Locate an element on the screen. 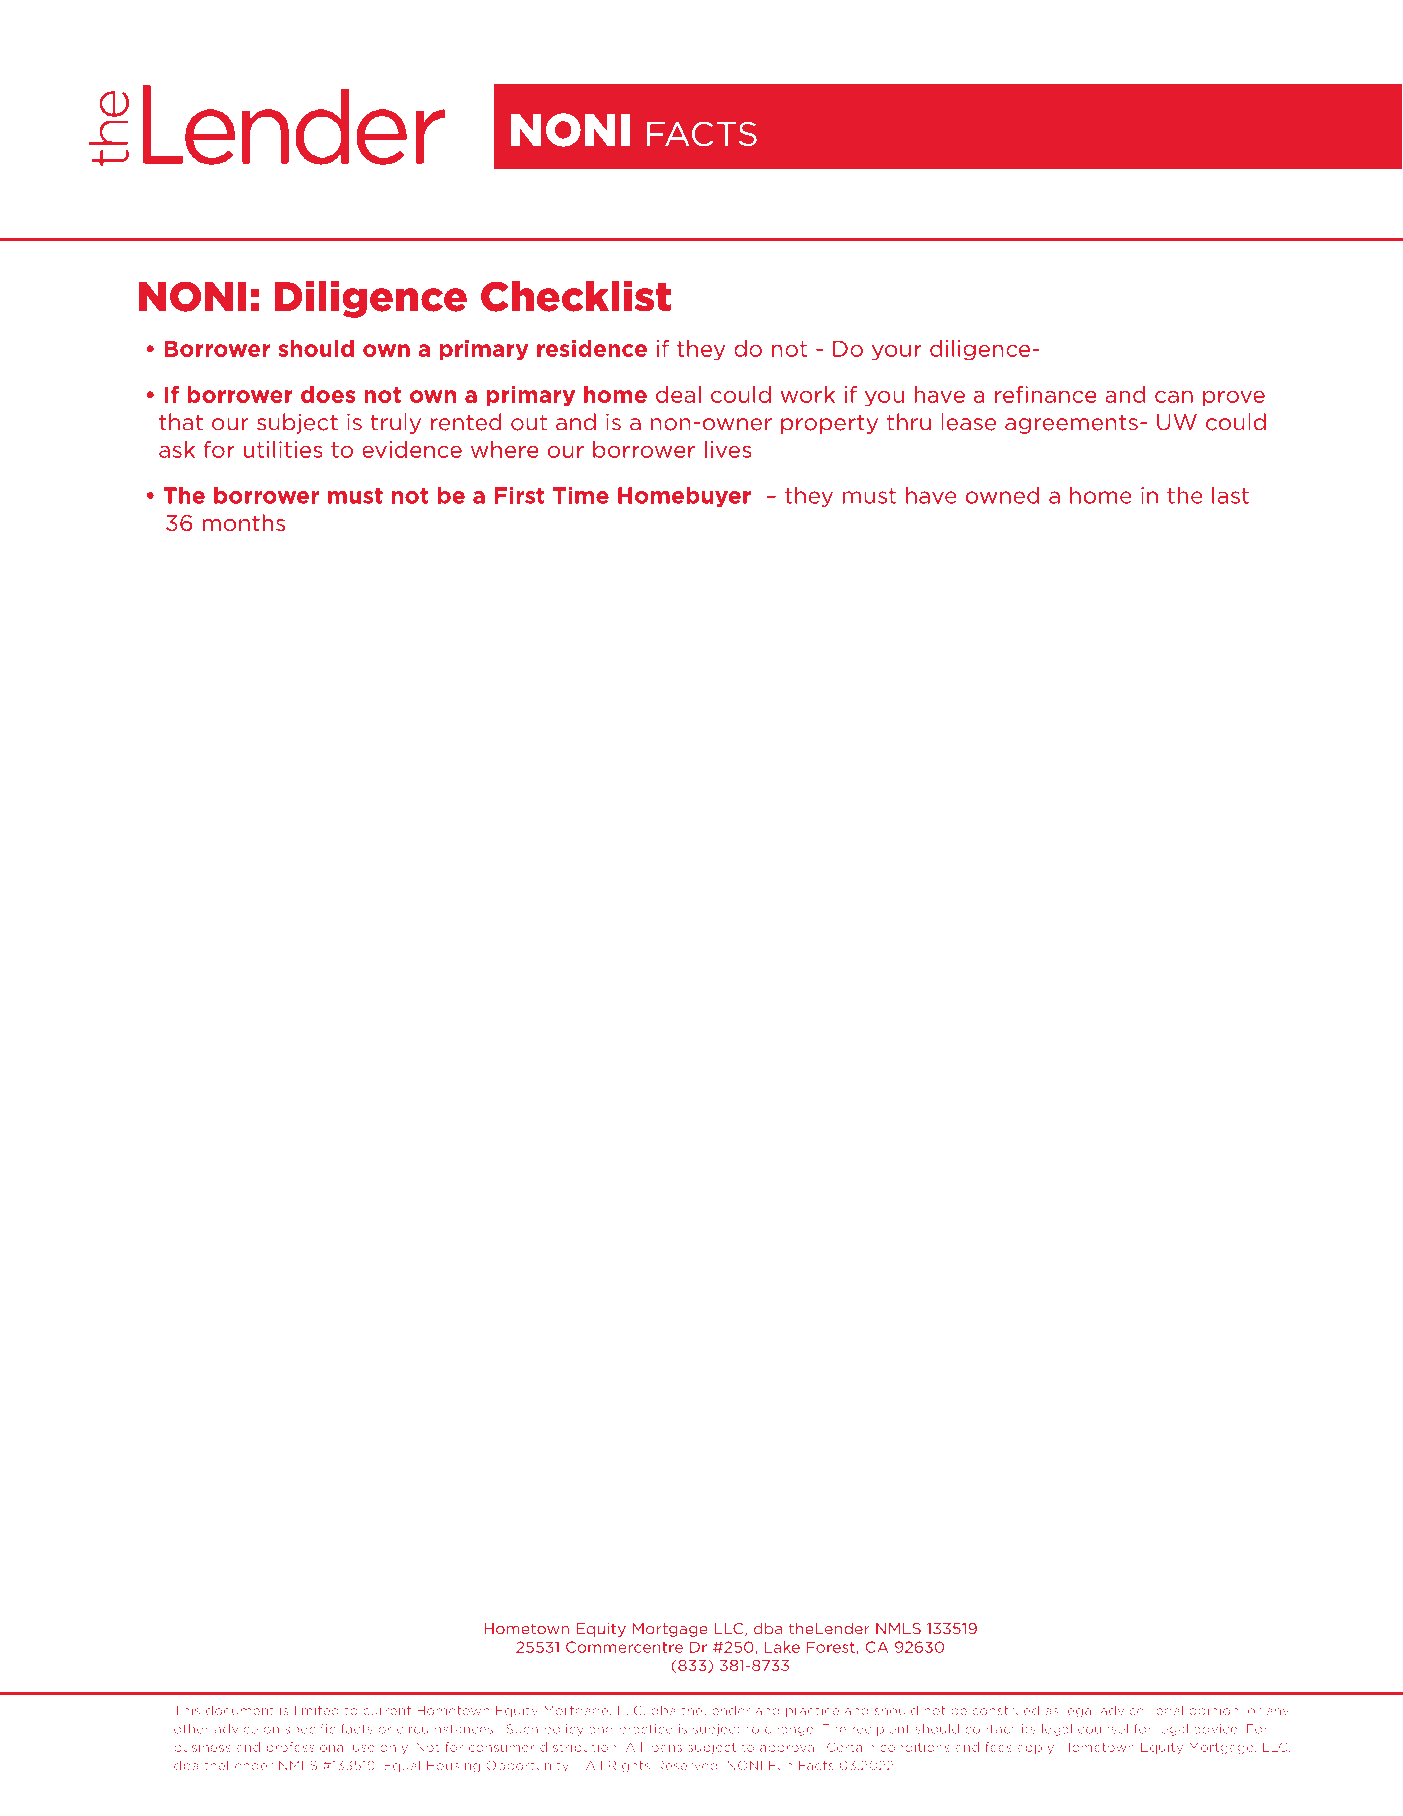  deal is located at coordinates (678, 394).
